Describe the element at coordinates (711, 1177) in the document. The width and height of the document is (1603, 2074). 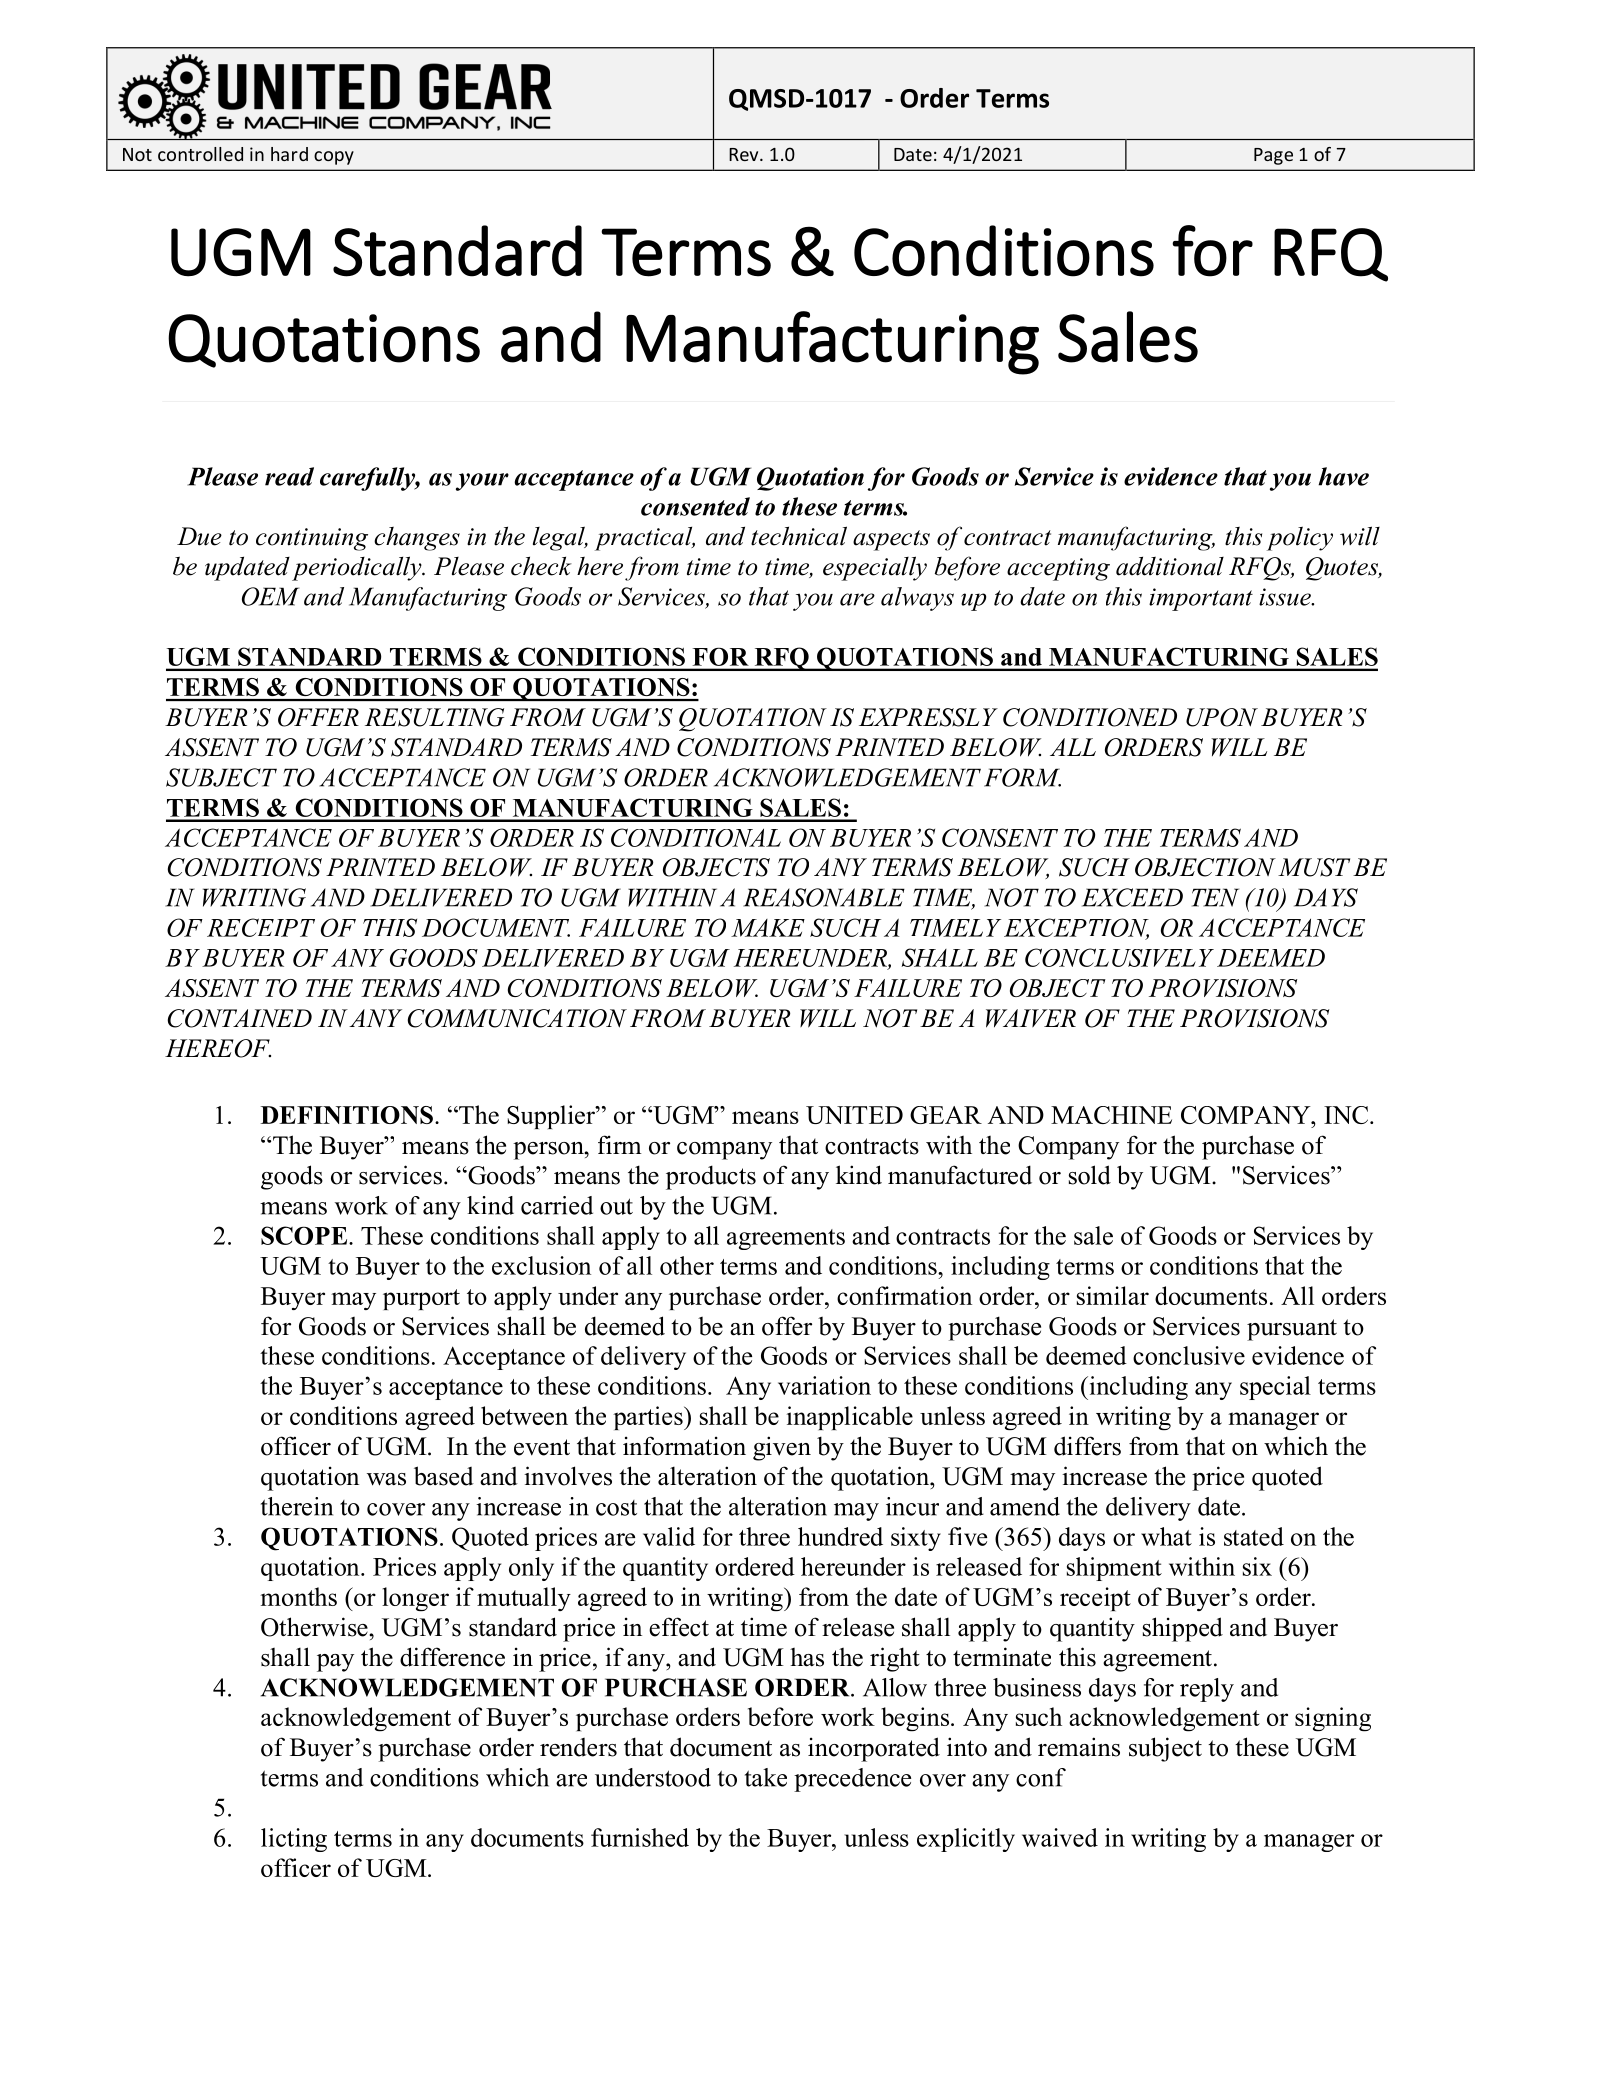
I see `products` at that location.
